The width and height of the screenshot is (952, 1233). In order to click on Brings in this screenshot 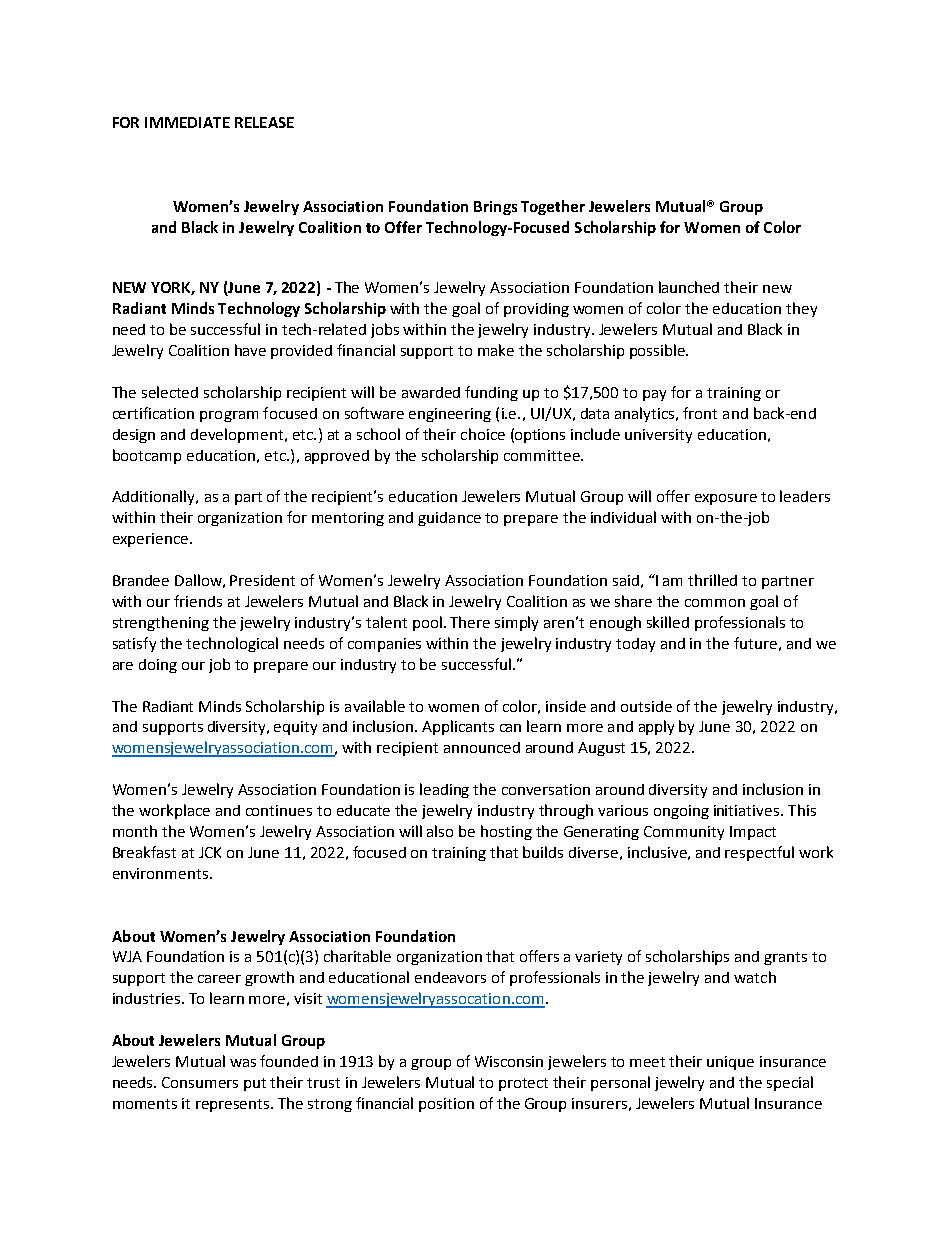, I will do `click(495, 208)`.
